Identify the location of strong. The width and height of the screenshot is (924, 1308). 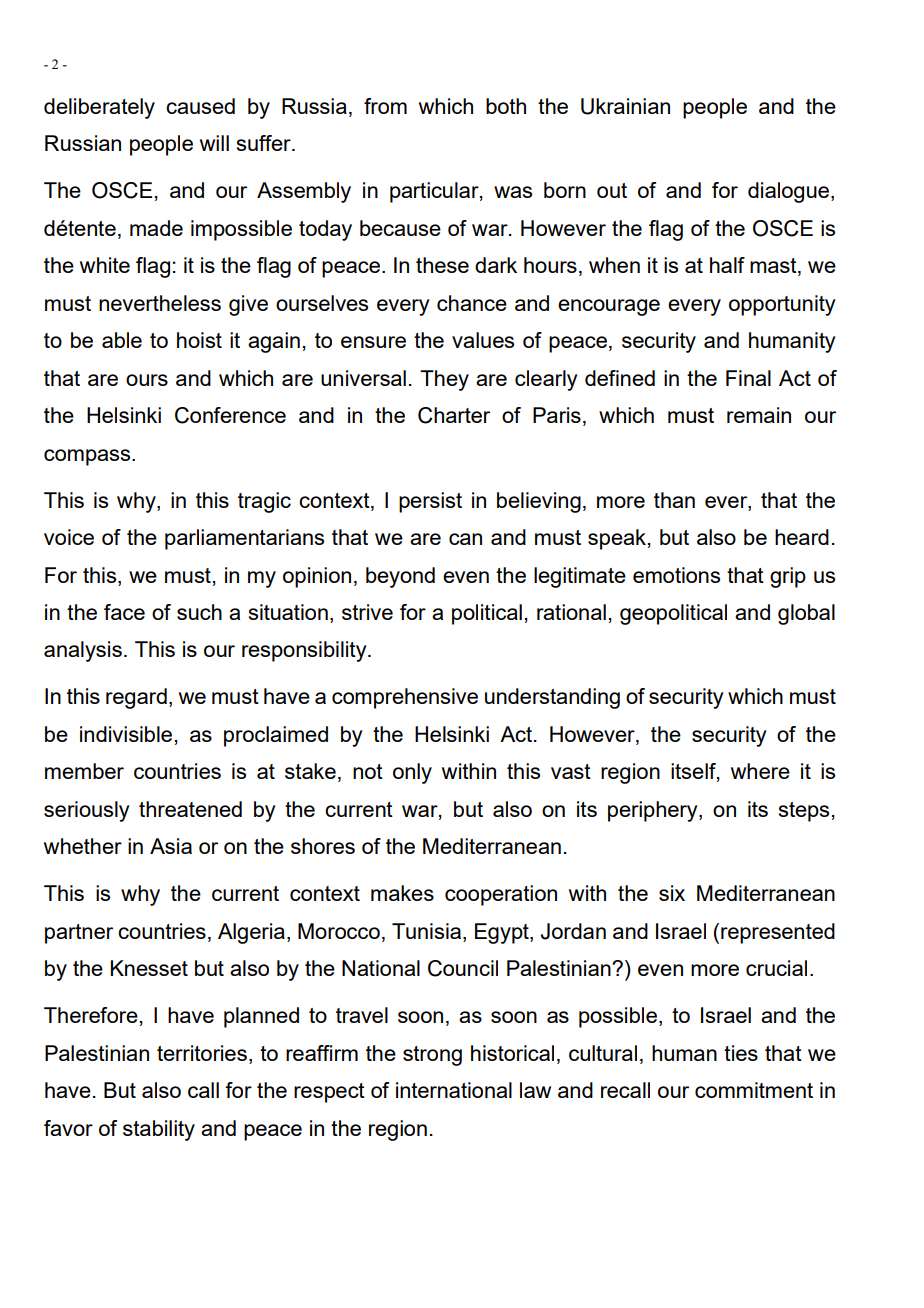
(432, 1056).
